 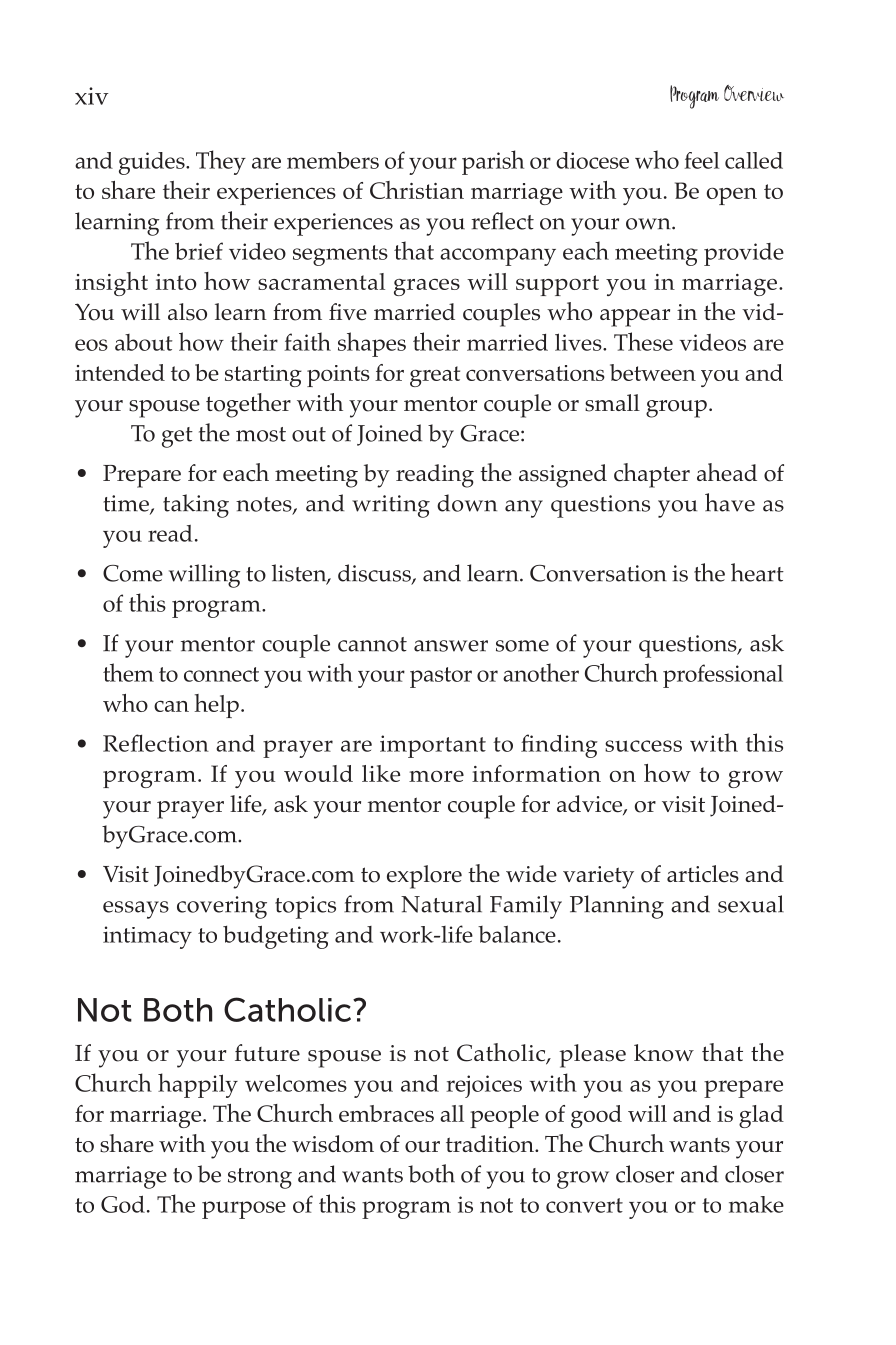 I want to click on God, so click(x=123, y=1204).
